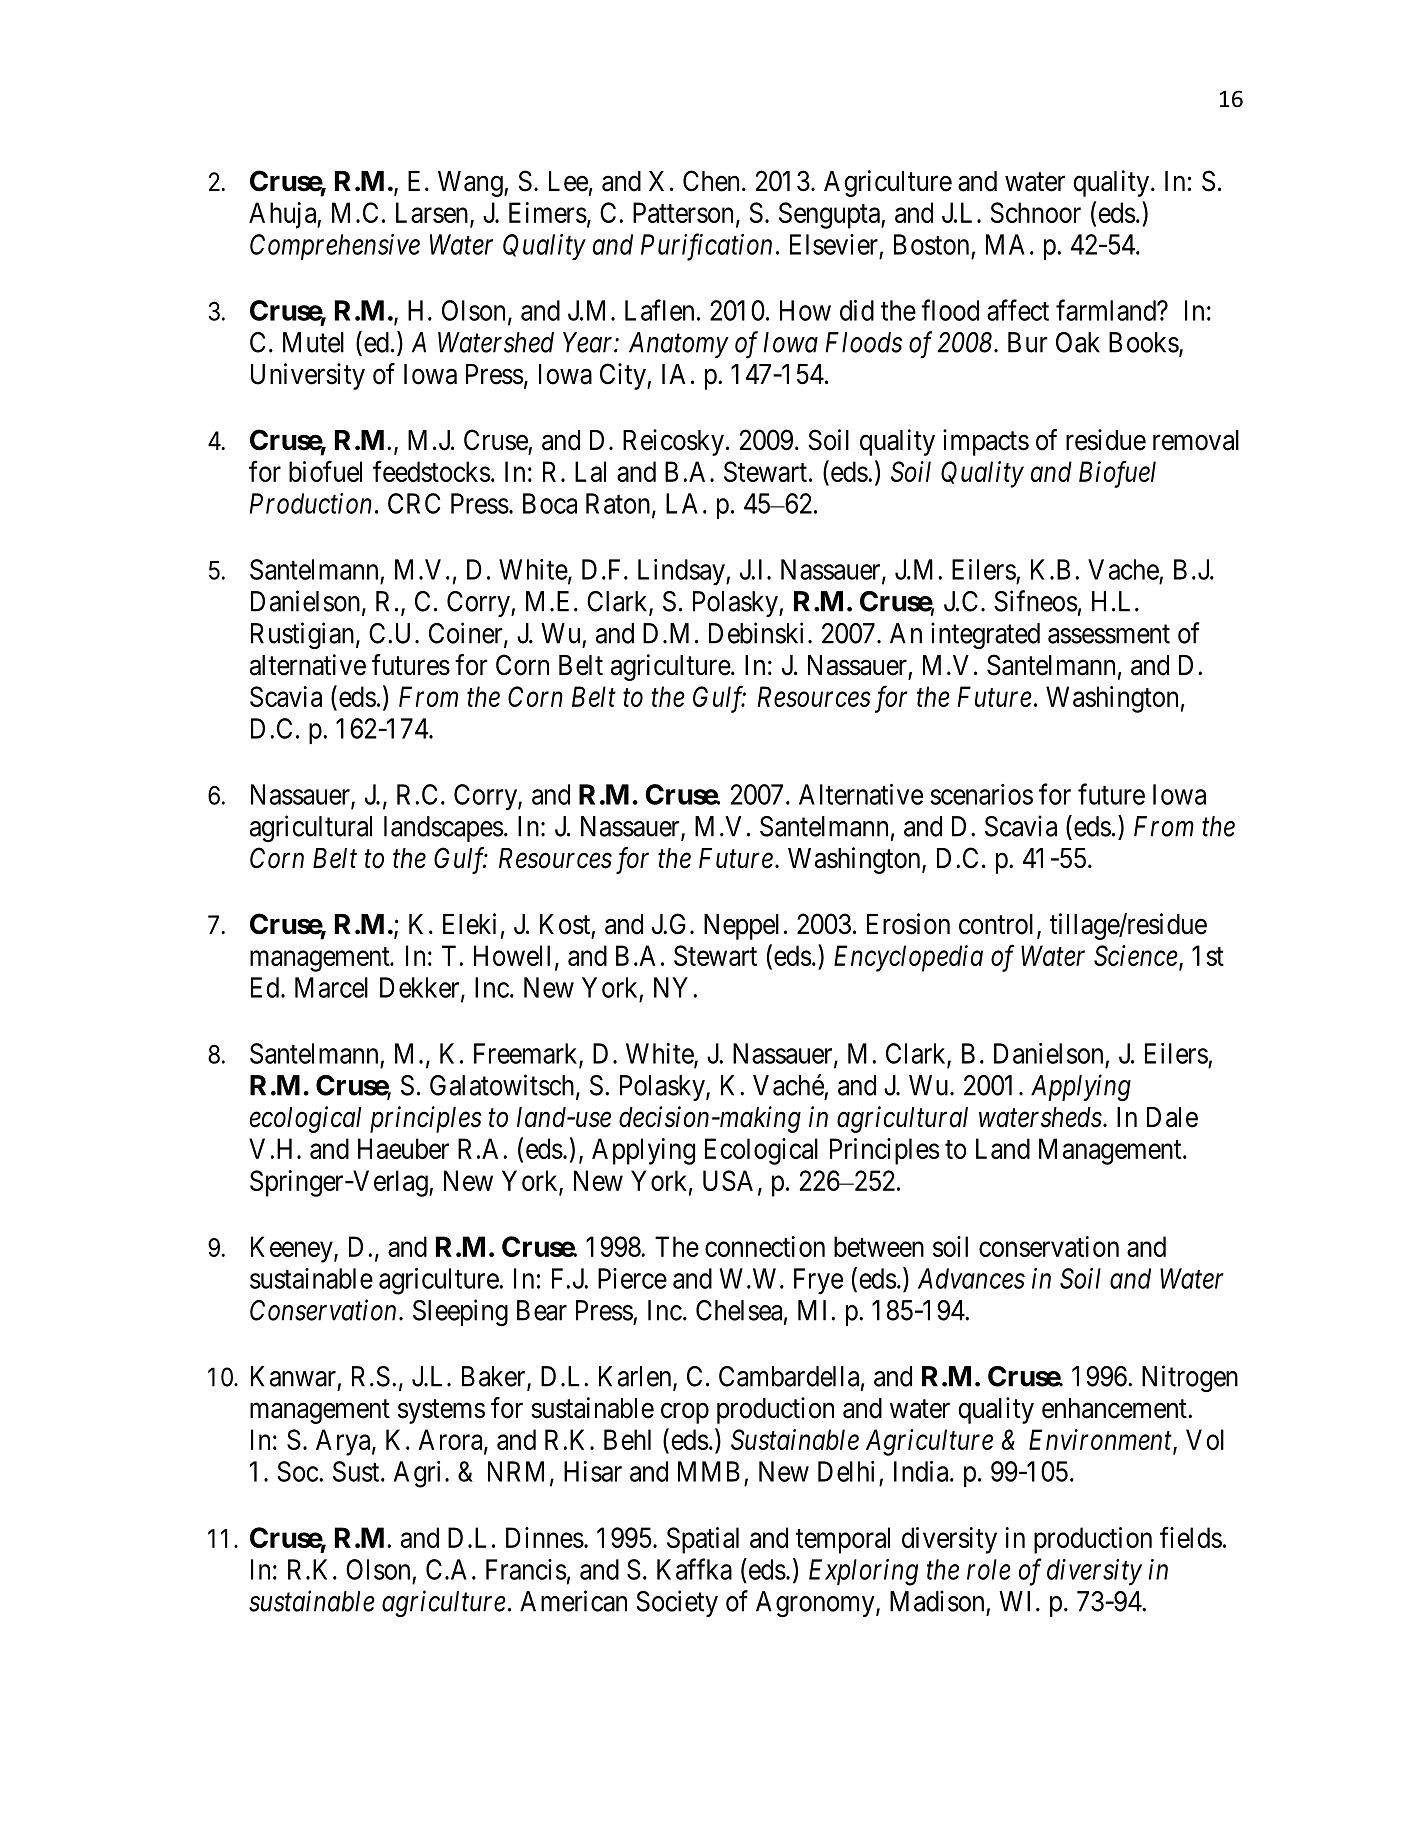  What do you see at coordinates (1172, 1117) in the document?
I see `Dale` at bounding box center [1172, 1117].
